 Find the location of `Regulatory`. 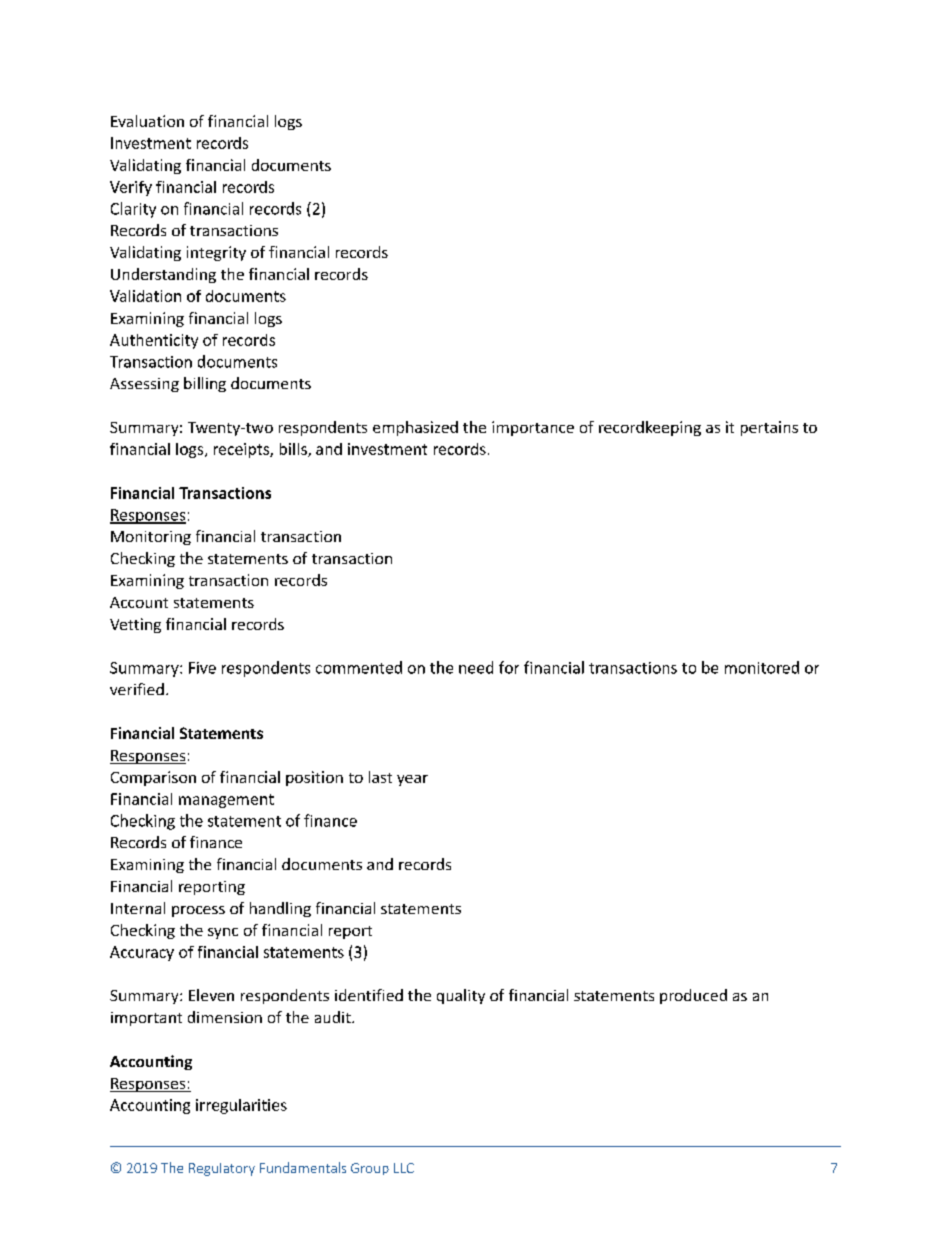

Regulatory is located at coordinates (222, 1169).
